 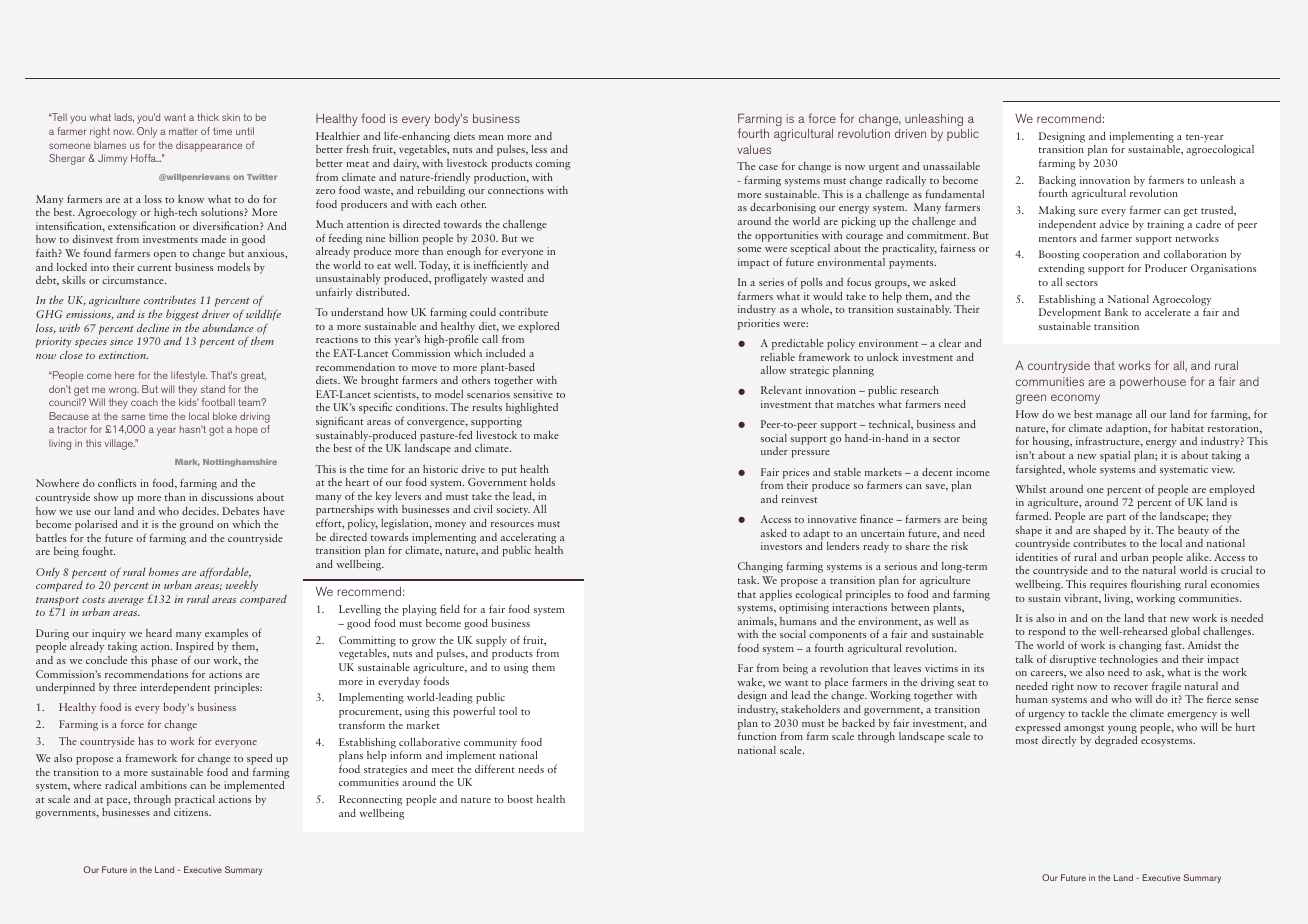 I want to click on matter, so click(x=183, y=131).
